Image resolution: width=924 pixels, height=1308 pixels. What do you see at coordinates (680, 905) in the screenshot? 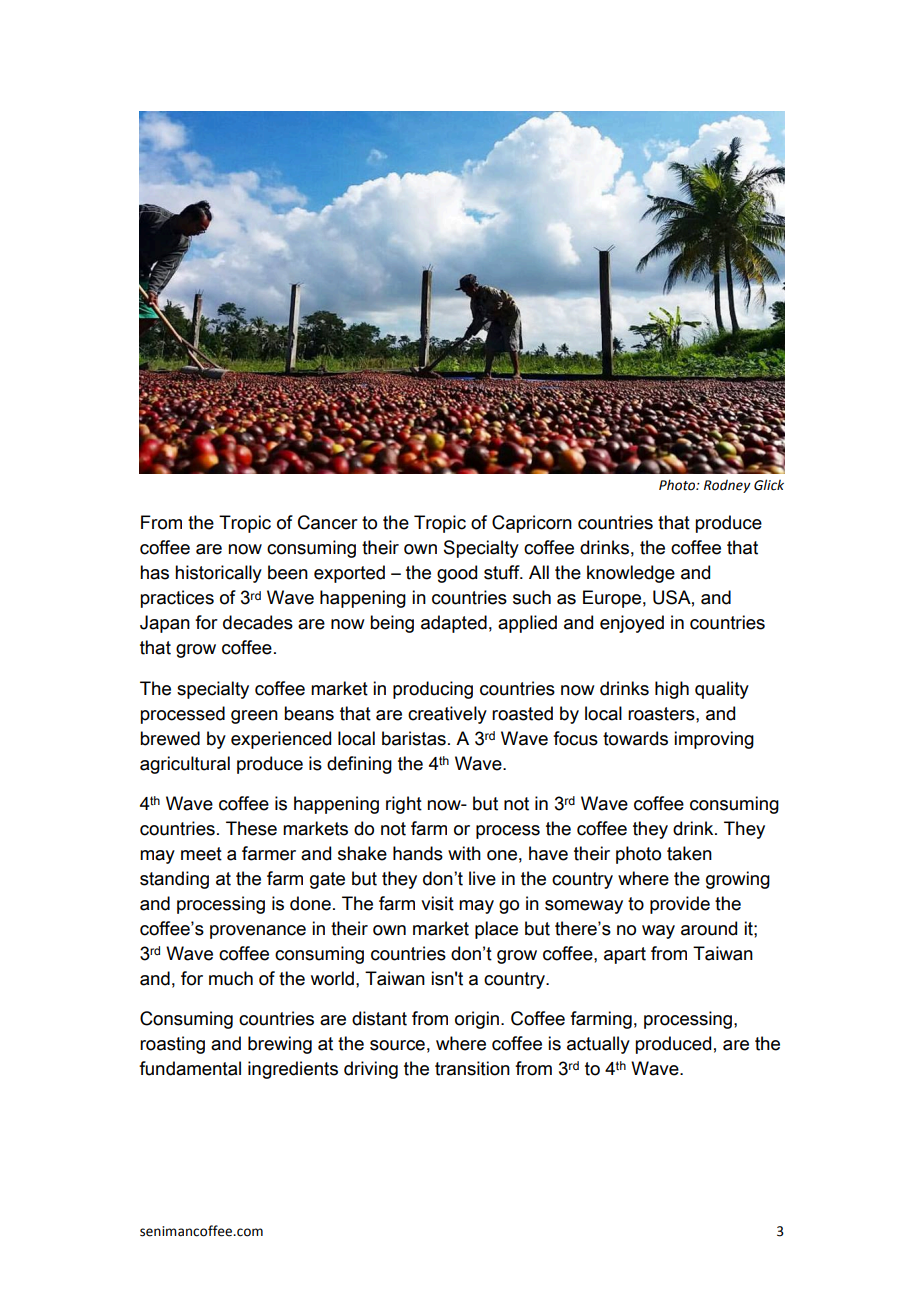
I see `provide` at bounding box center [680, 905].
